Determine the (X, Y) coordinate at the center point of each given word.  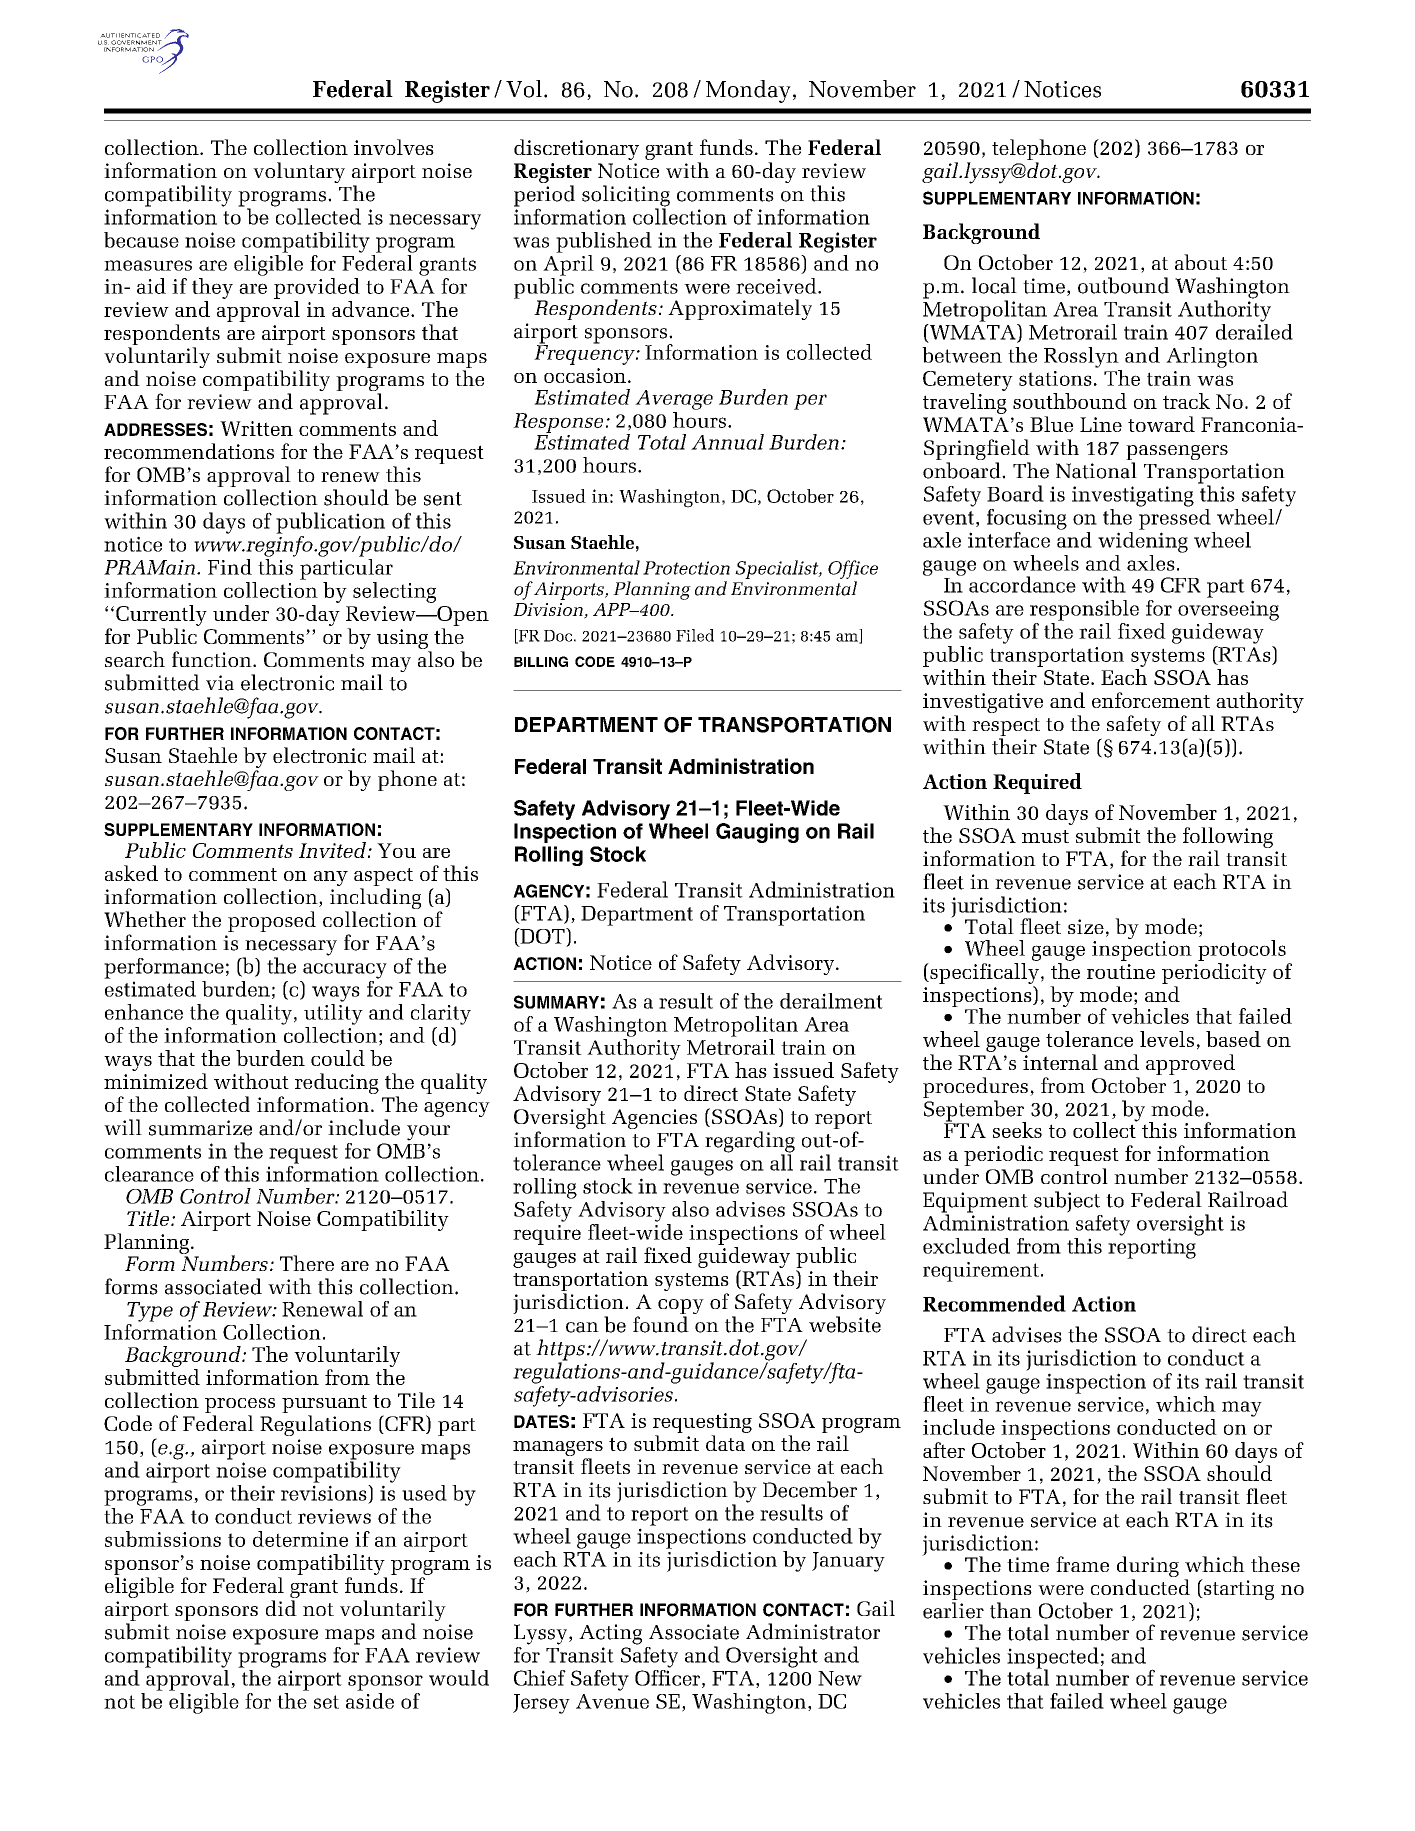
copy (681, 1308)
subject (1067, 1202)
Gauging (757, 833)
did (281, 1608)
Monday (748, 91)
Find (230, 567)
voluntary (299, 172)
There (307, 1263)
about (1201, 262)
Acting (610, 1634)
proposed (272, 921)
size (1086, 926)
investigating (1133, 496)
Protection (686, 568)
